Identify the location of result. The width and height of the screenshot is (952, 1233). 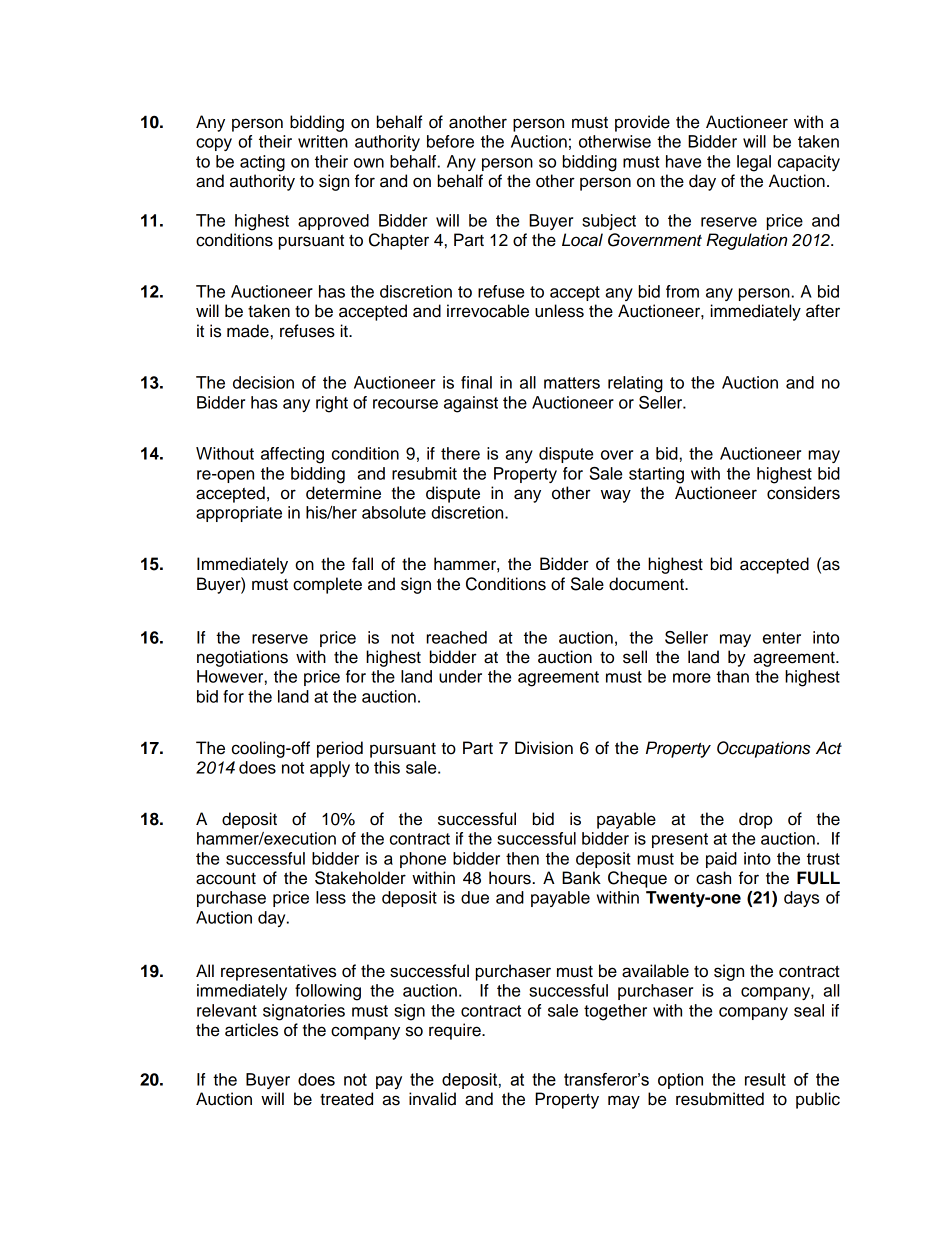
(765, 1079).
